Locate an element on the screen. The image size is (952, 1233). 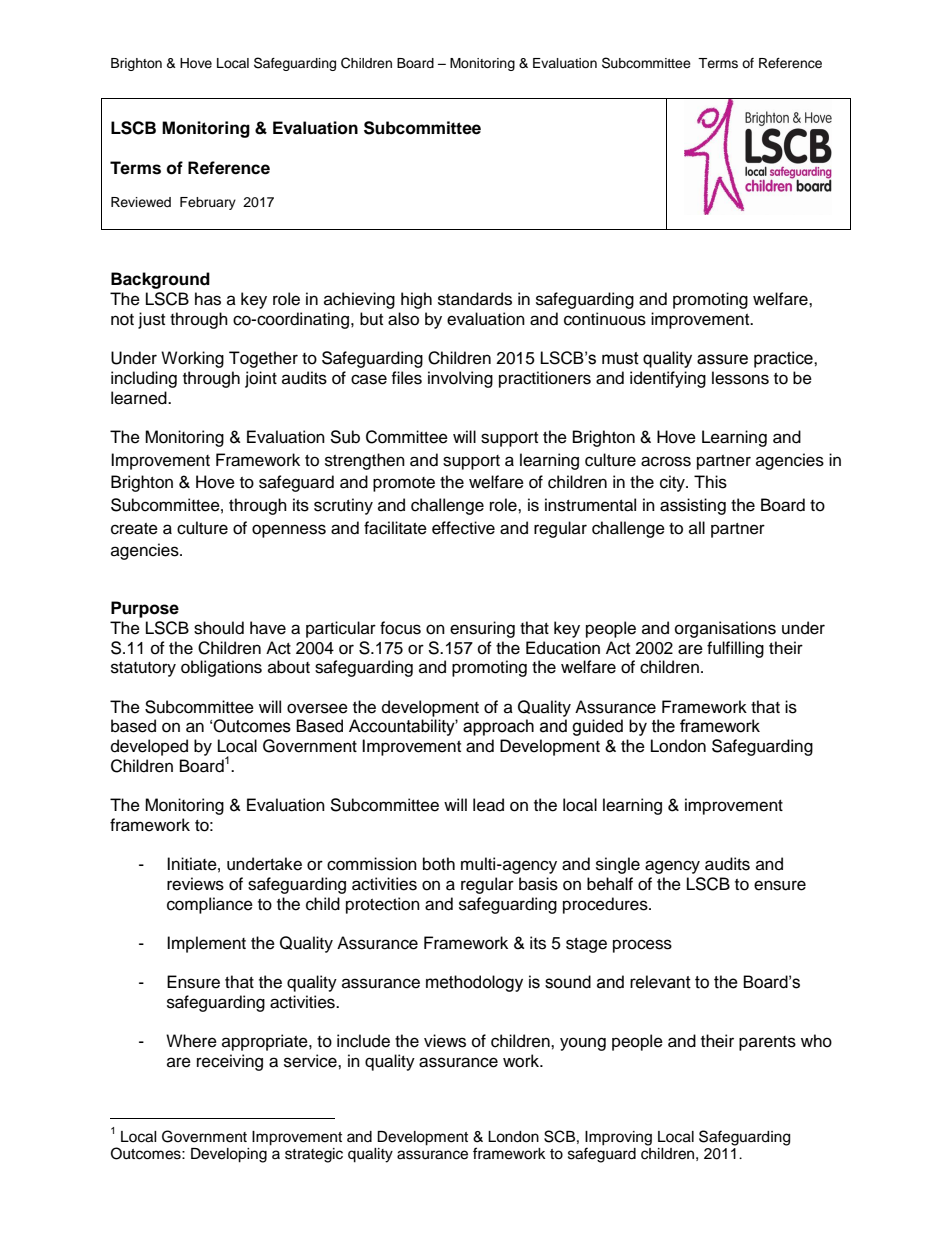
learned is located at coordinates (140, 398).
